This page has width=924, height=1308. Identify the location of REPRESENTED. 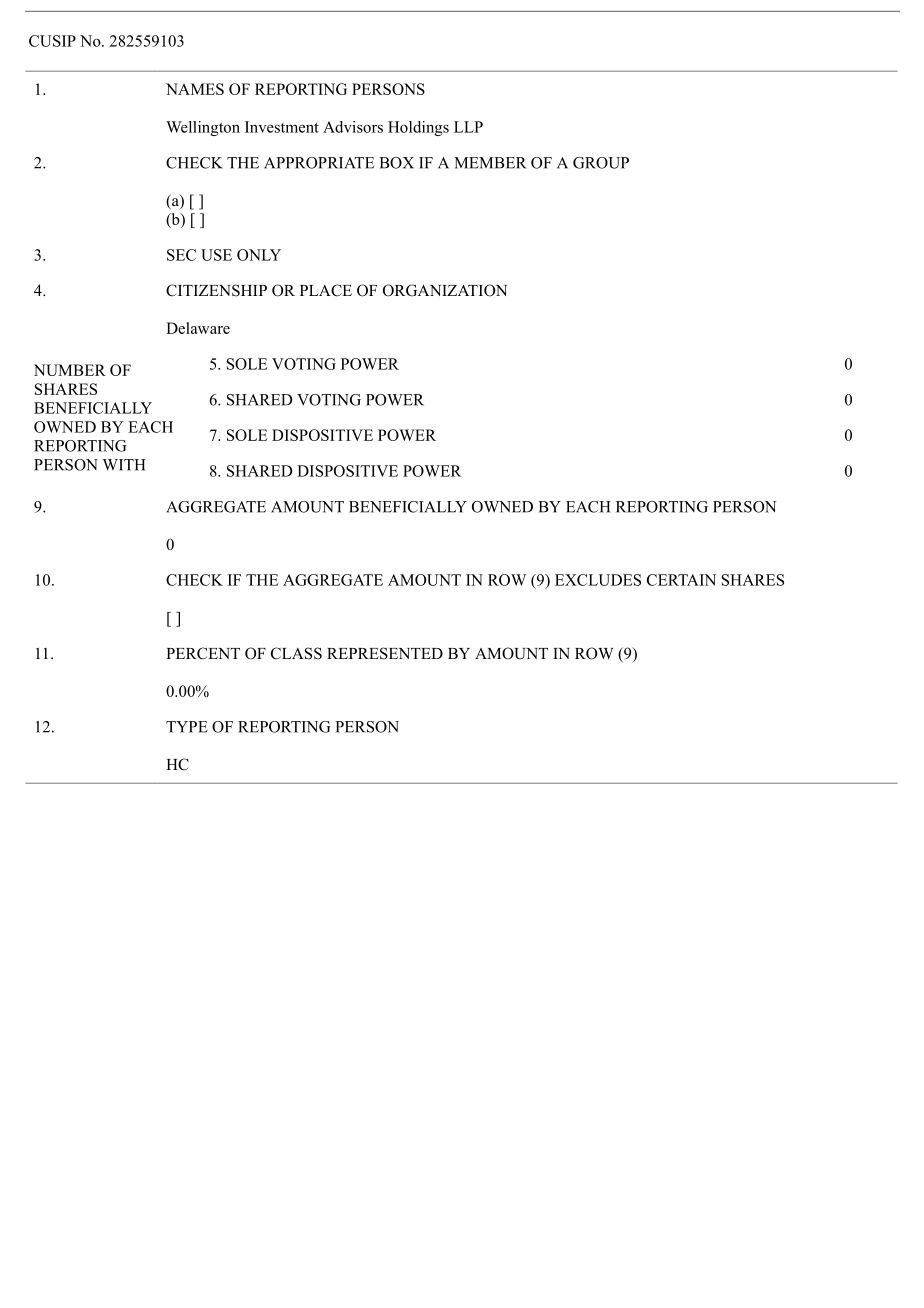
(385, 653).
